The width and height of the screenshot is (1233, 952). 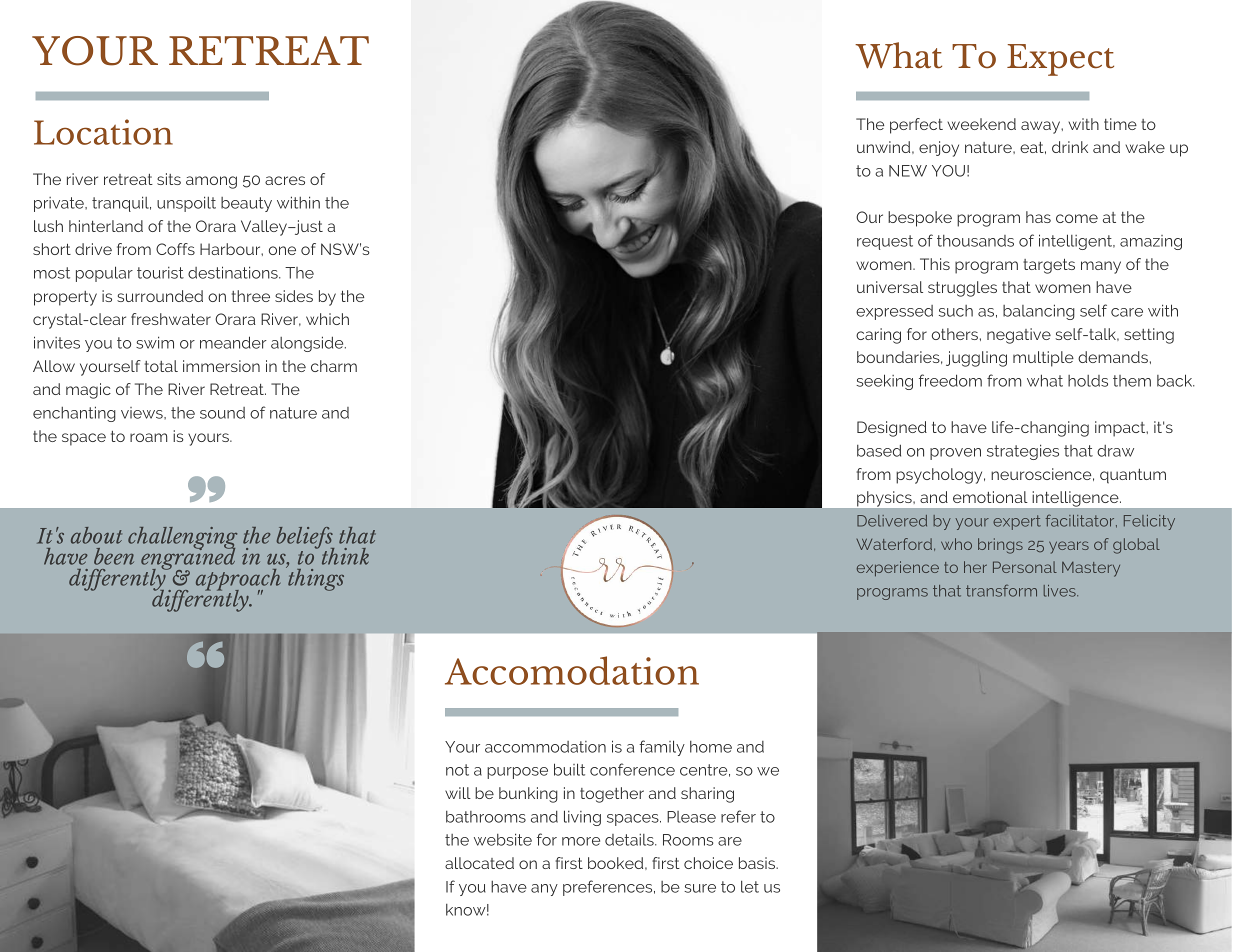 I want to click on Location, so click(x=103, y=132).
